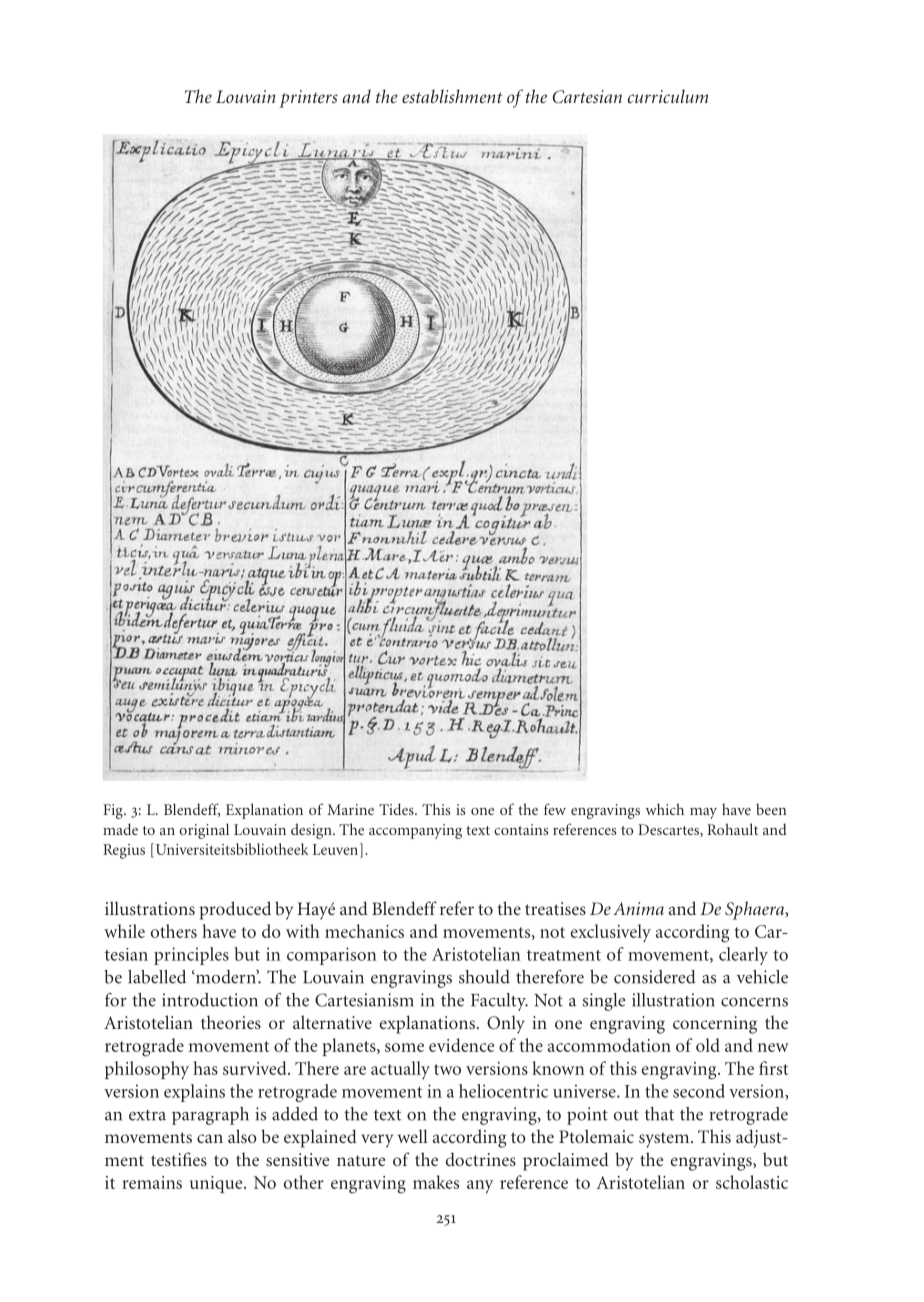  I want to click on can, so click(210, 1138).
